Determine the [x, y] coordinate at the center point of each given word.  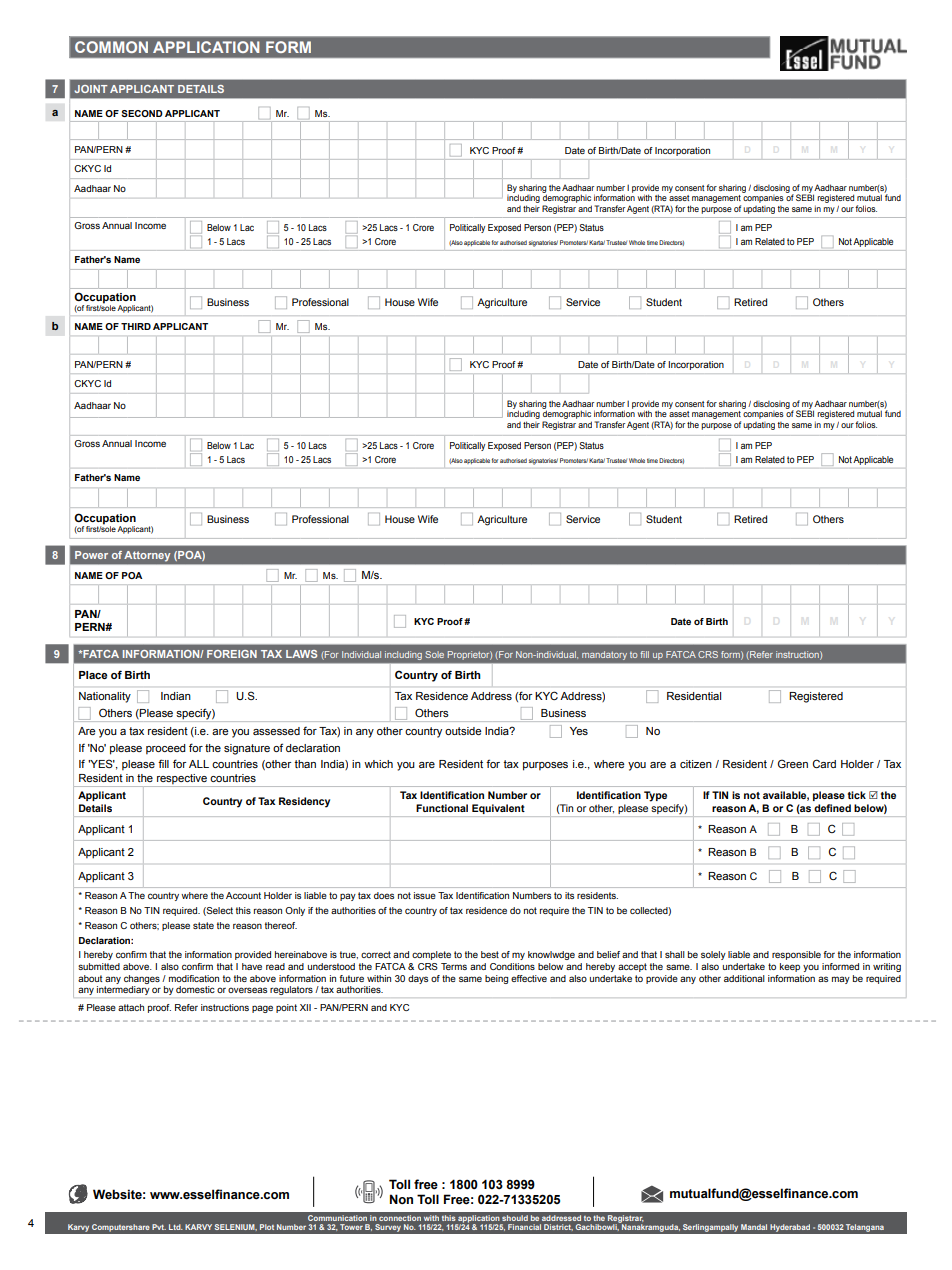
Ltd [176, 1227]
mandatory [604, 655]
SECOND [142, 113]
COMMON [111, 47]
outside [463, 731]
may [841, 980]
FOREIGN [232, 654]
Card [824, 763]
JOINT [91, 89]
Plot [267, 1227]
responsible [796, 955]
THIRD [136, 326]
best [490, 954]
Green [793, 763]
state [203, 925]
